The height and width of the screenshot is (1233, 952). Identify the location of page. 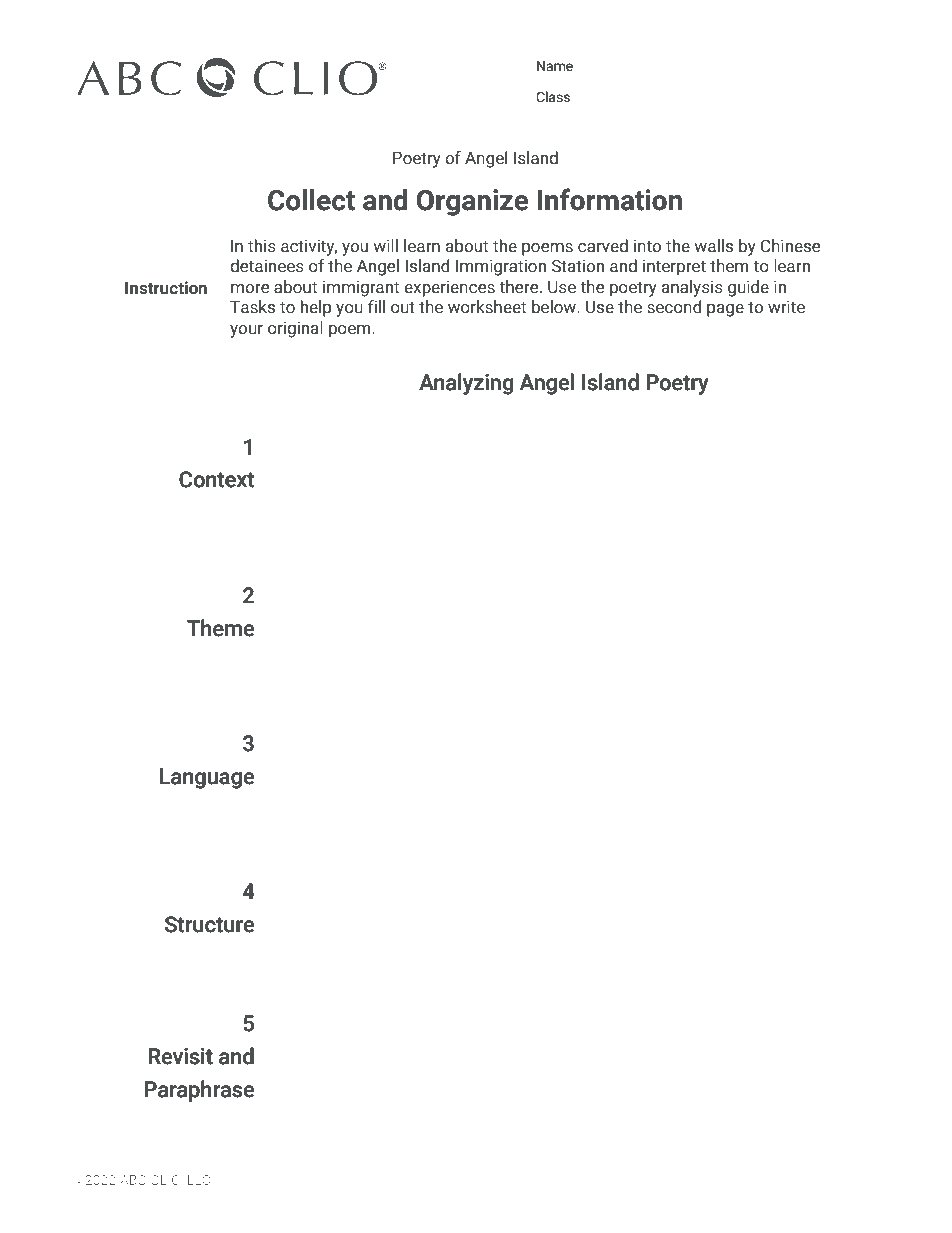
(725, 310).
